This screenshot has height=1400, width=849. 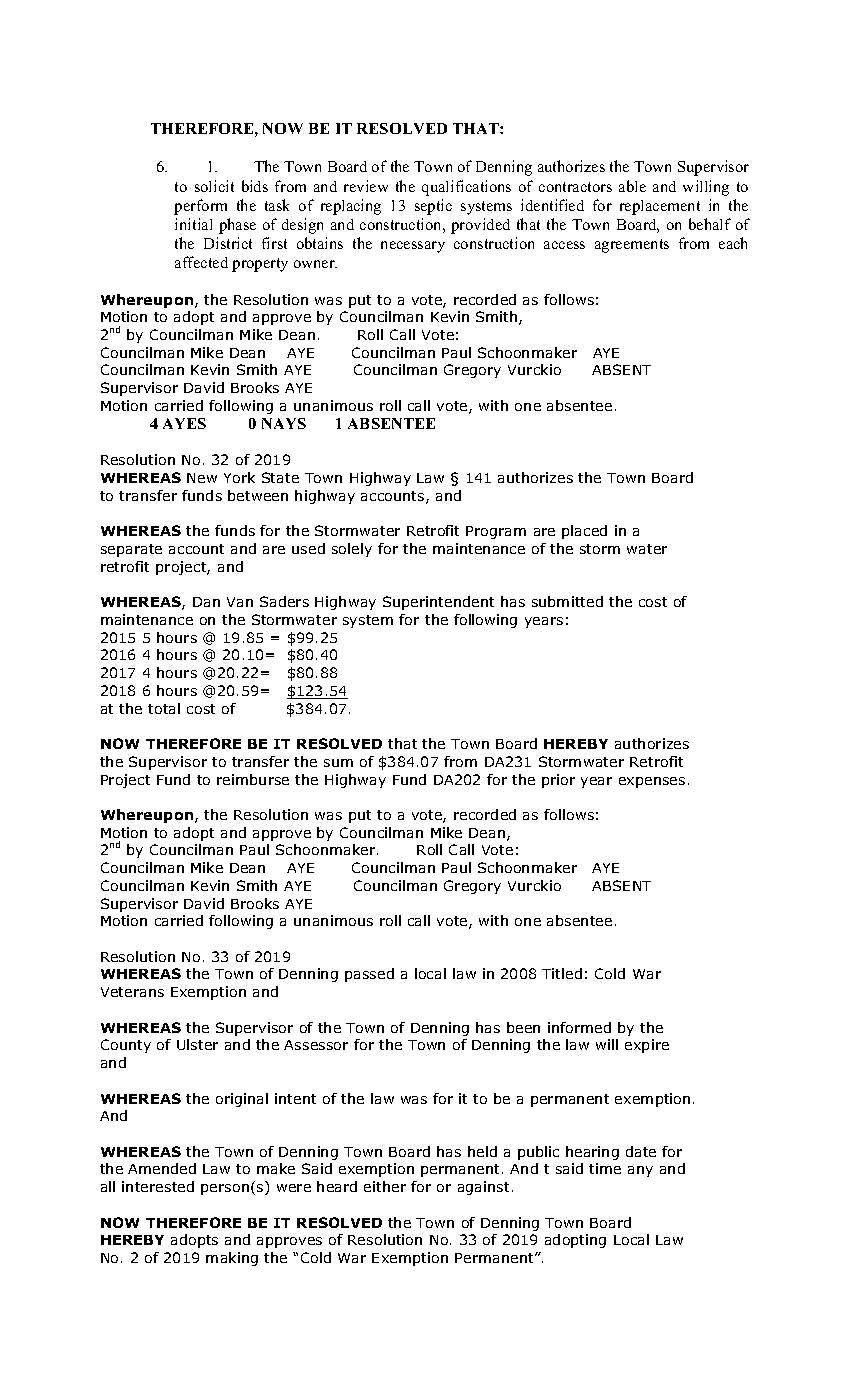 I want to click on Superintendent, so click(x=438, y=603).
